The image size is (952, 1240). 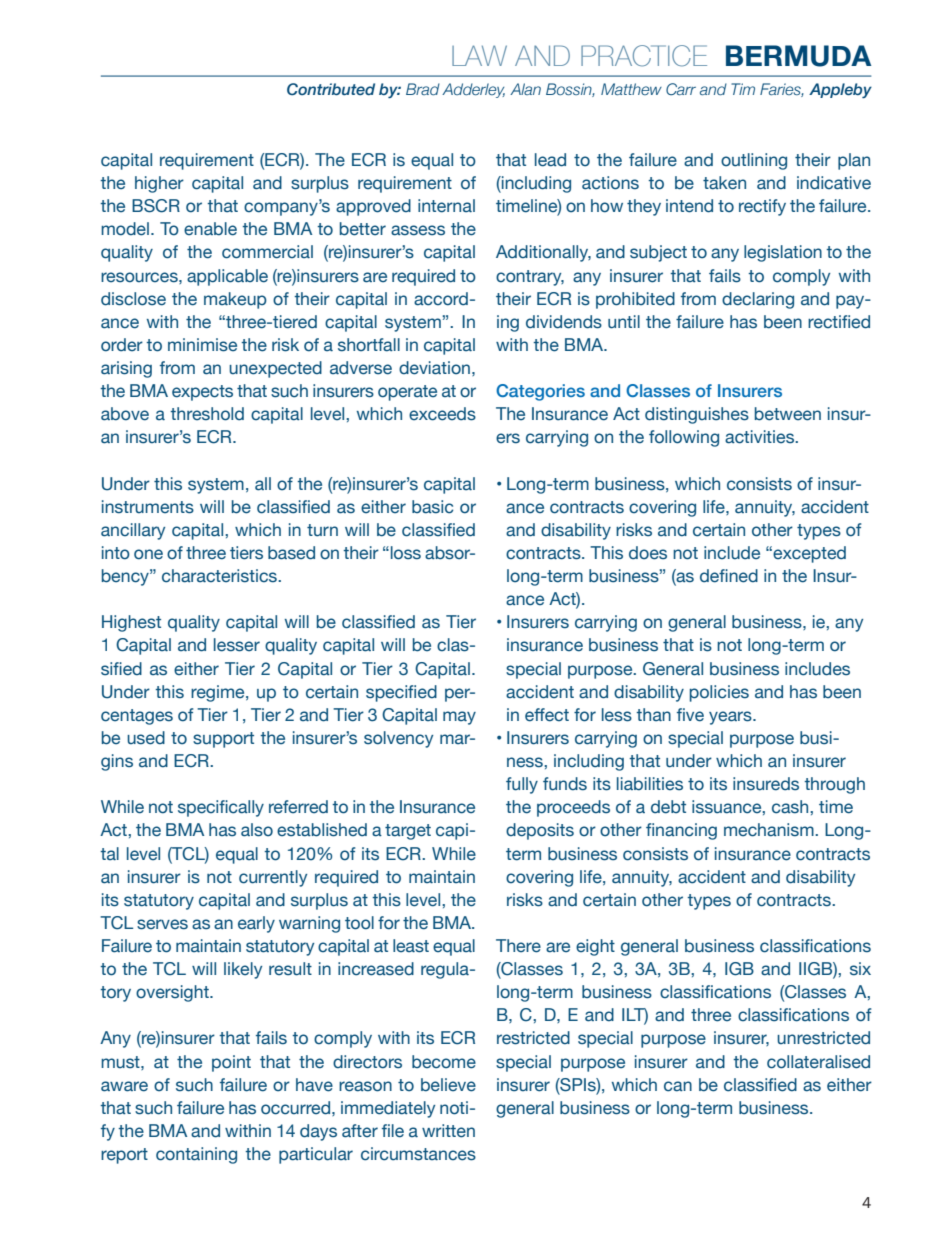 What do you see at coordinates (196, 1155) in the screenshot?
I see `containing` at bounding box center [196, 1155].
